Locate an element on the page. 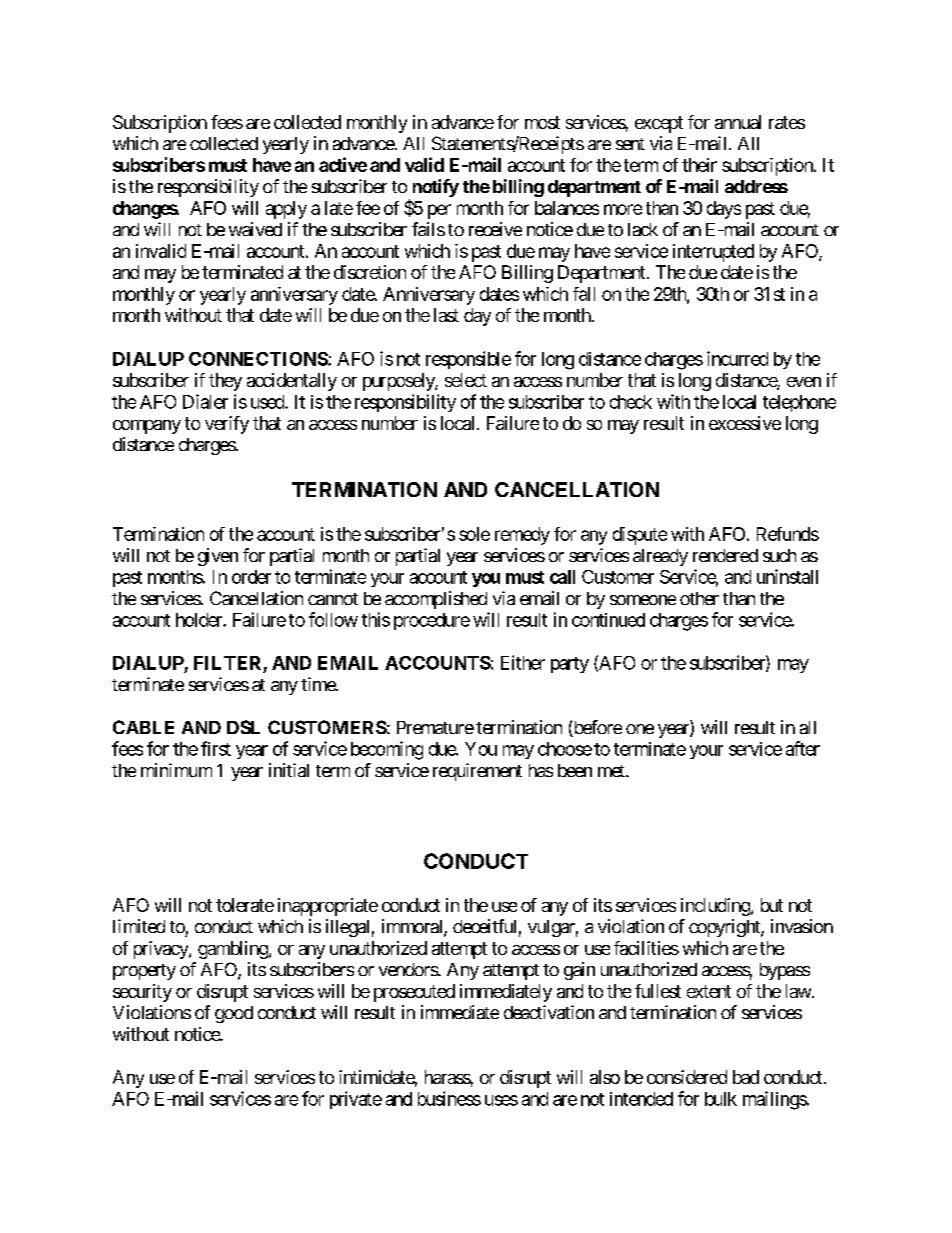 The width and height of the page is (952, 1233). notify is located at coordinates (436, 188).
